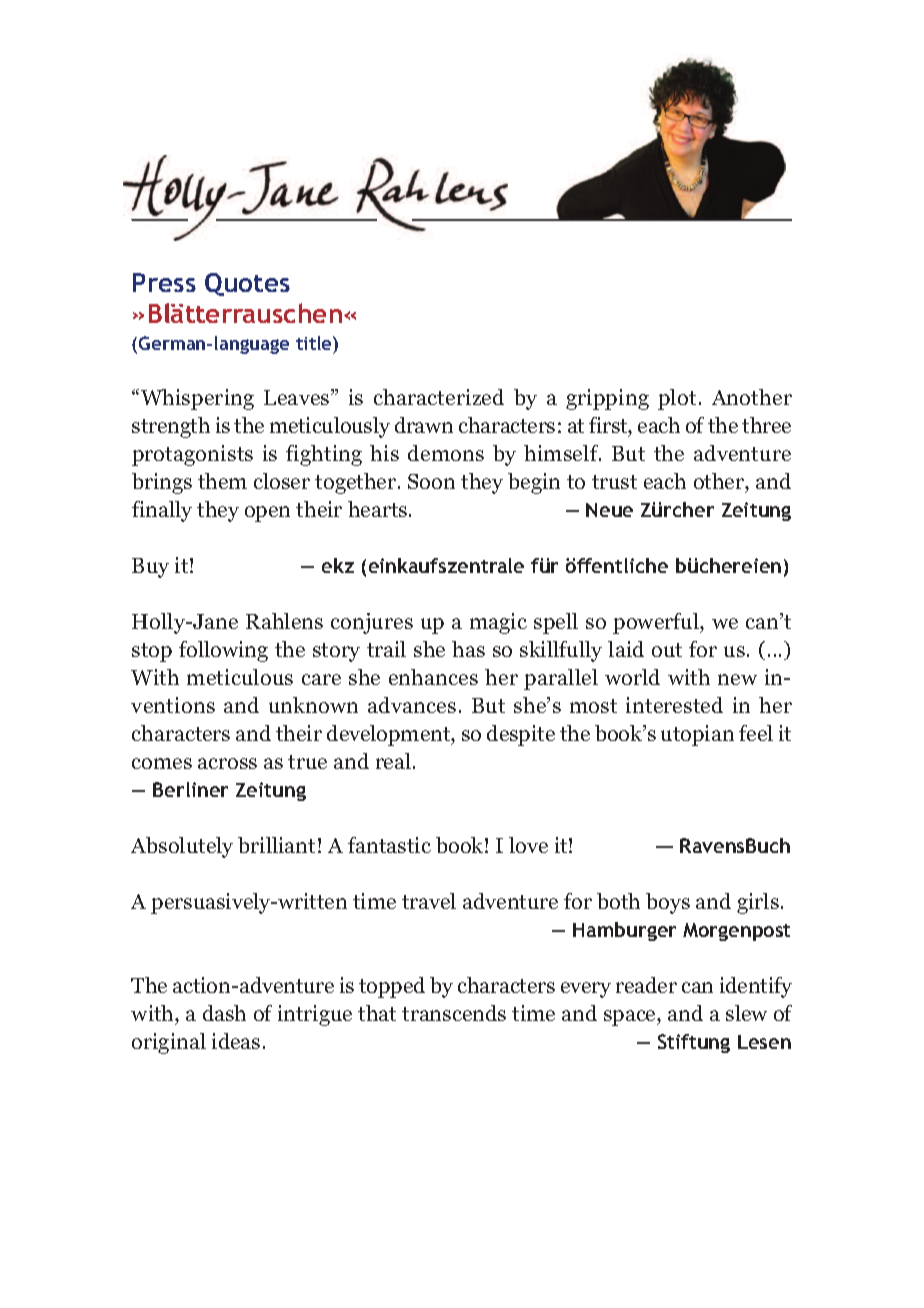 The height and width of the screenshot is (1308, 924). What do you see at coordinates (667, 650) in the screenshot?
I see `out` at bounding box center [667, 650].
